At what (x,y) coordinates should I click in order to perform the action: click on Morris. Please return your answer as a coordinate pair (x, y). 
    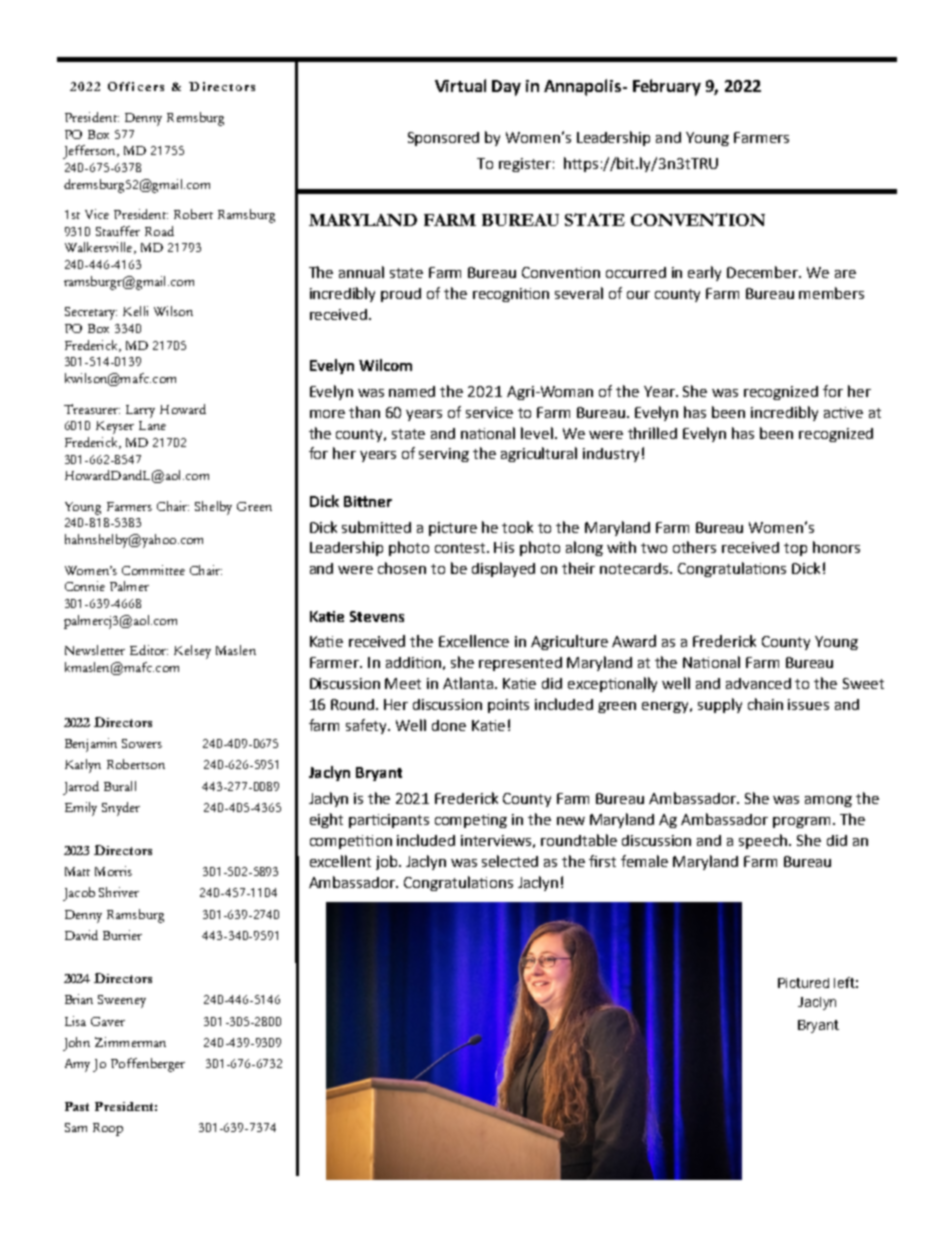
    Looking at the image, I should click on (113, 871).
